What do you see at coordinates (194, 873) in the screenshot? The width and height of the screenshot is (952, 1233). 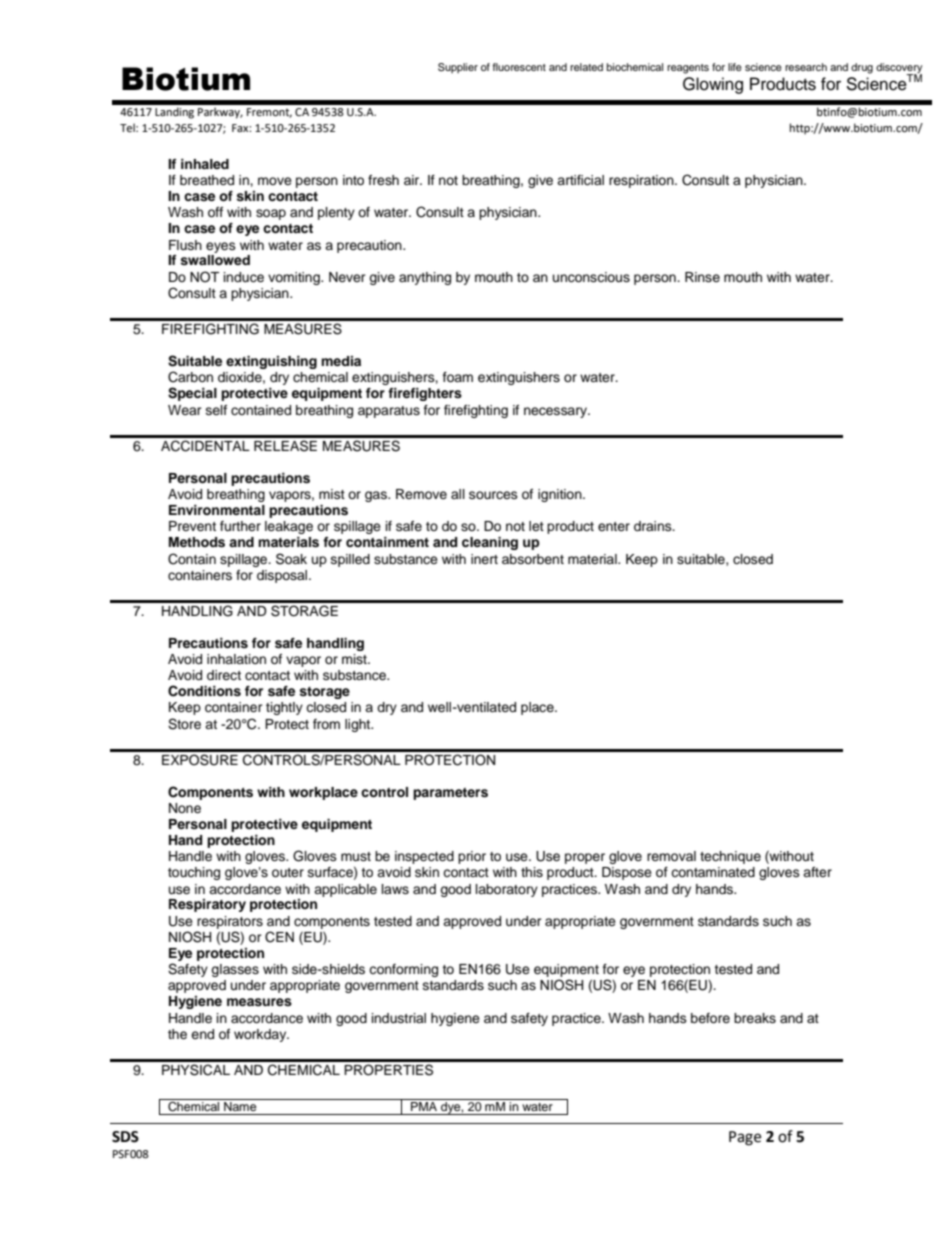 I see `touching` at bounding box center [194, 873].
